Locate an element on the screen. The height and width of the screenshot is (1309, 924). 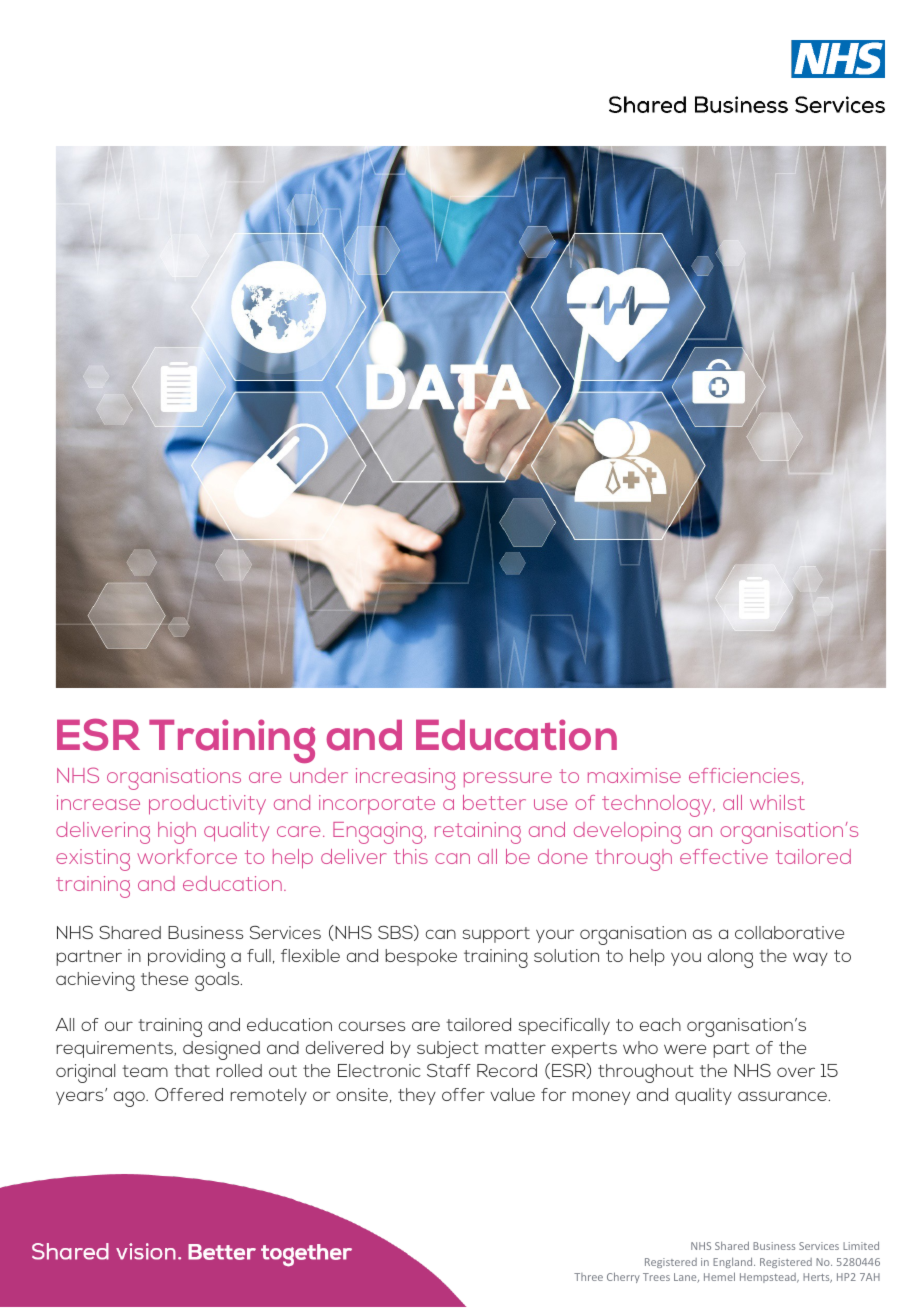
whilst is located at coordinates (777, 802).
